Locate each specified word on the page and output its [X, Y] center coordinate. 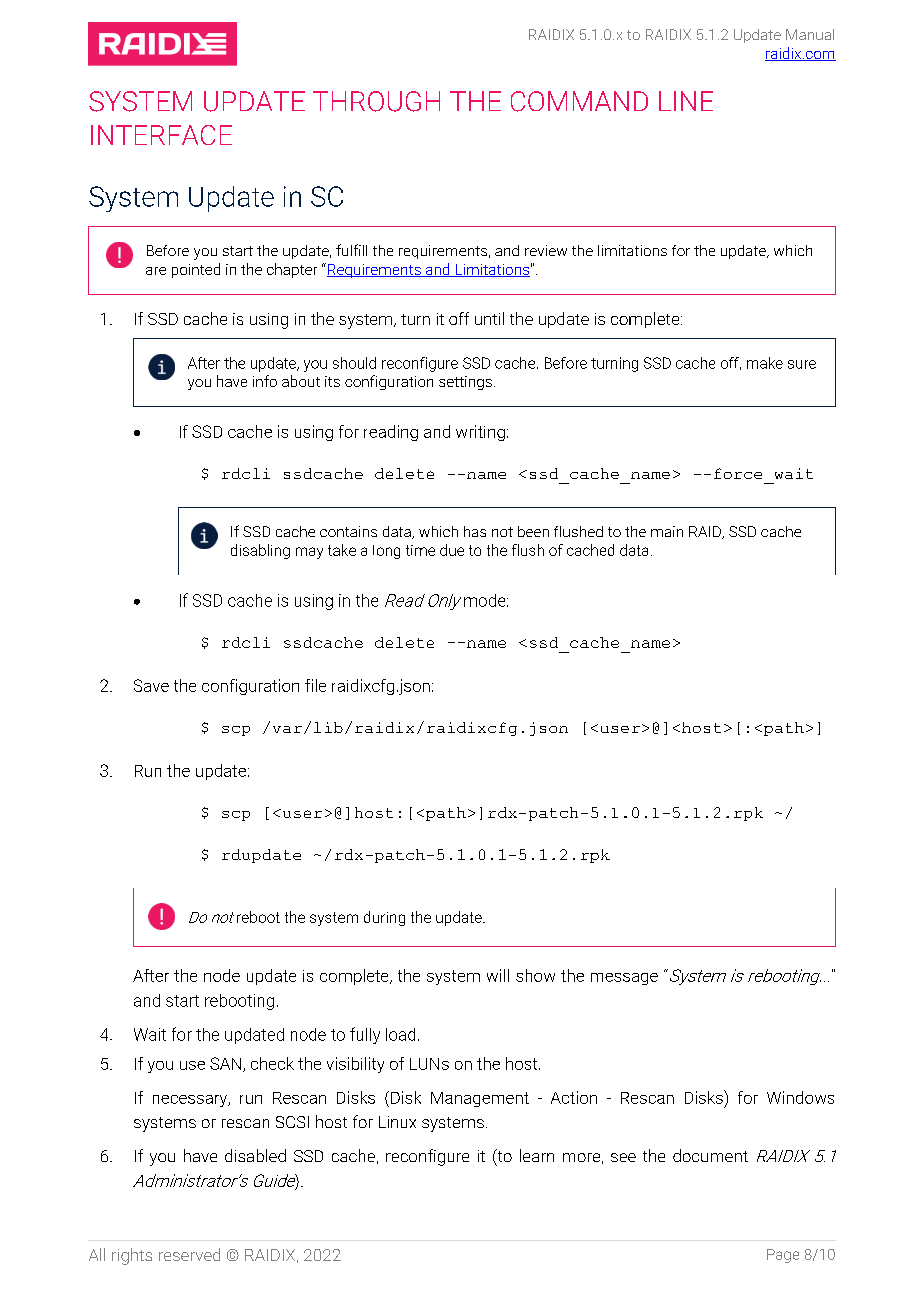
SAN [225, 1063]
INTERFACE [161, 135]
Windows [800, 1097]
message [624, 979]
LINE [686, 101]
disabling [260, 551]
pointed [196, 270]
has [475, 531]
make [765, 363]
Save [151, 685]
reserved [189, 1254]
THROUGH [376, 101]
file [315, 685]
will [498, 975]
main [667, 531]
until [489, 318]
